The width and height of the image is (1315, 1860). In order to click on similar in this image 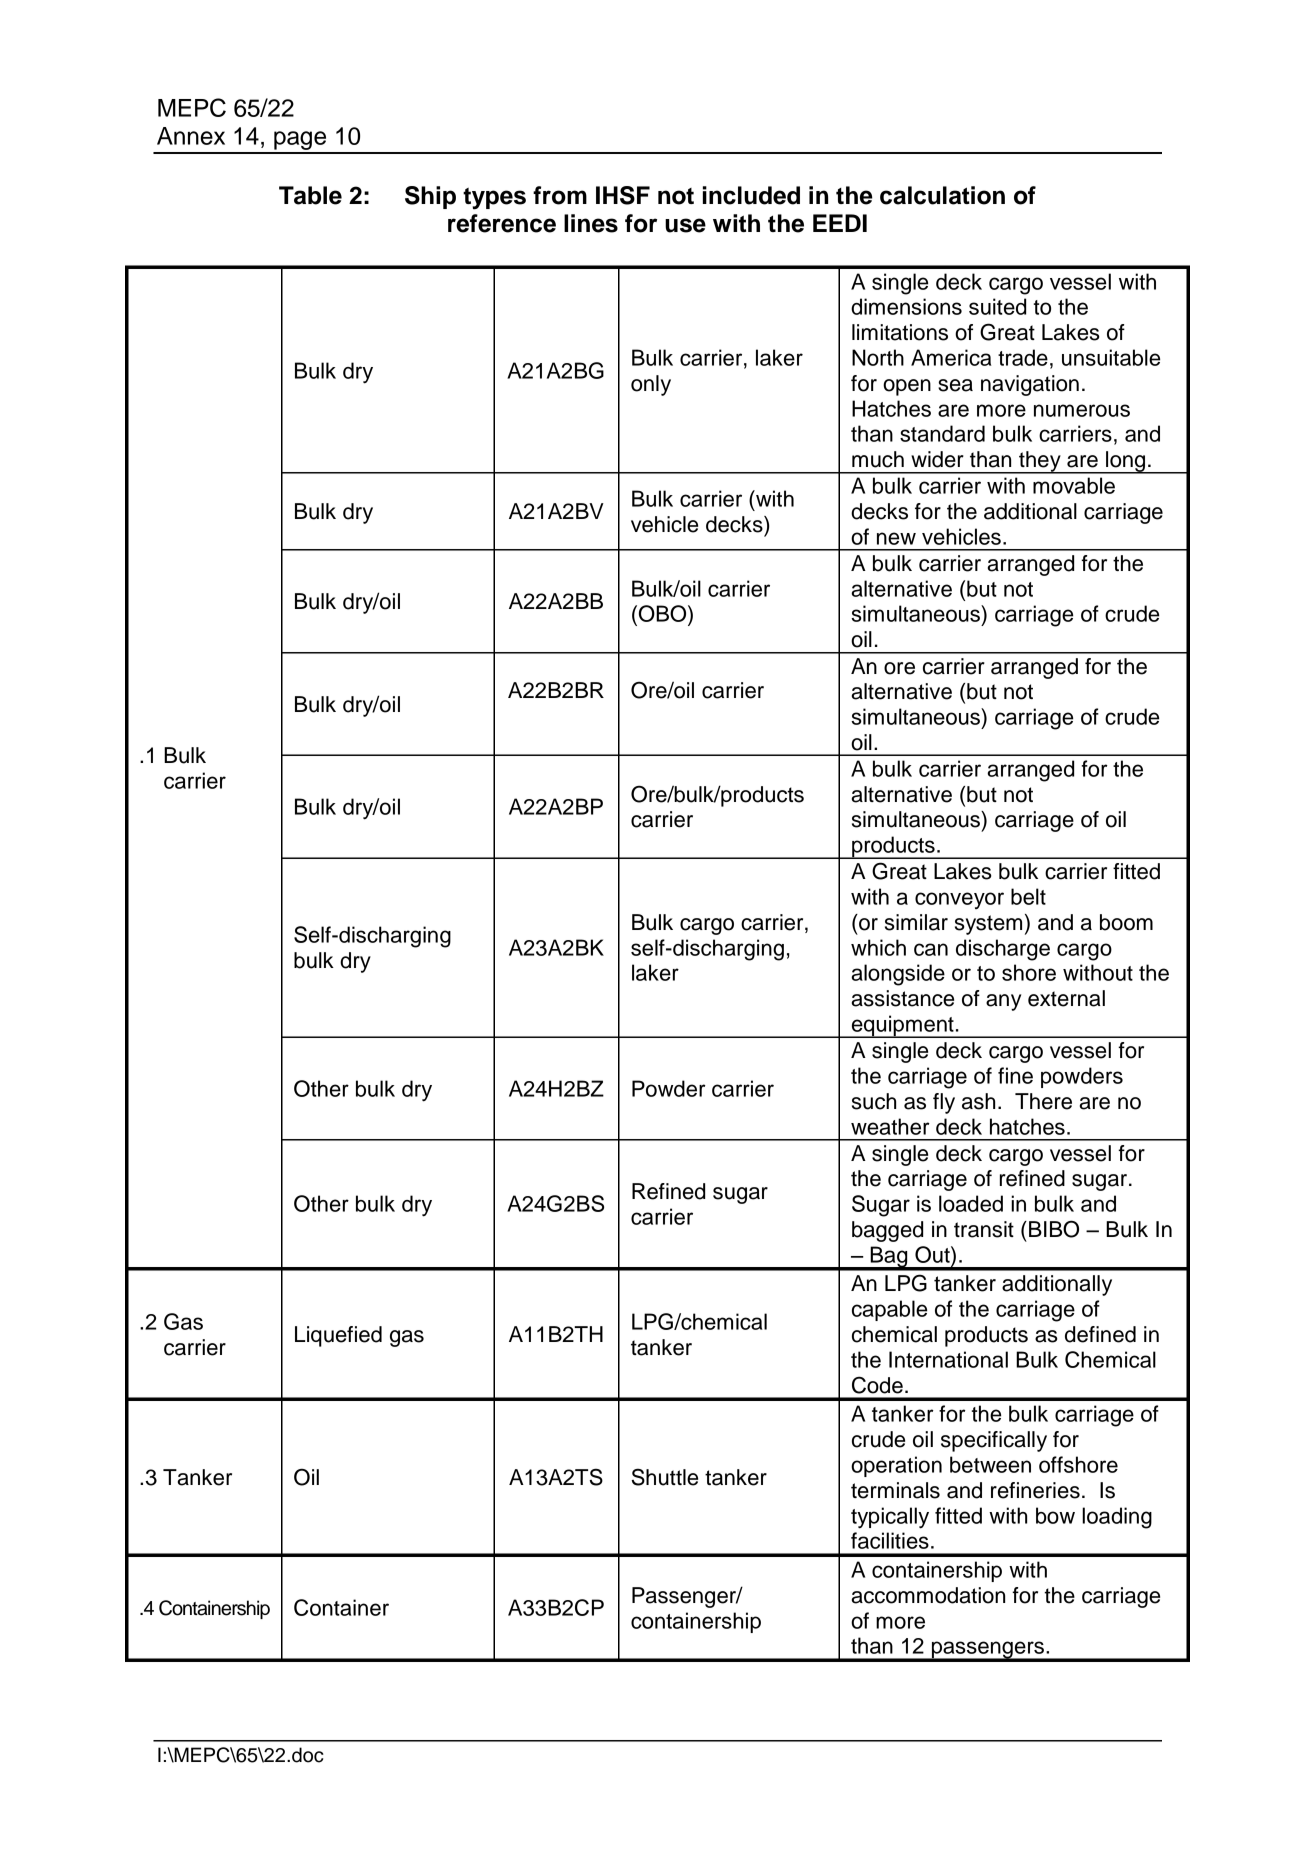, I will do `click(916, 922)`.
